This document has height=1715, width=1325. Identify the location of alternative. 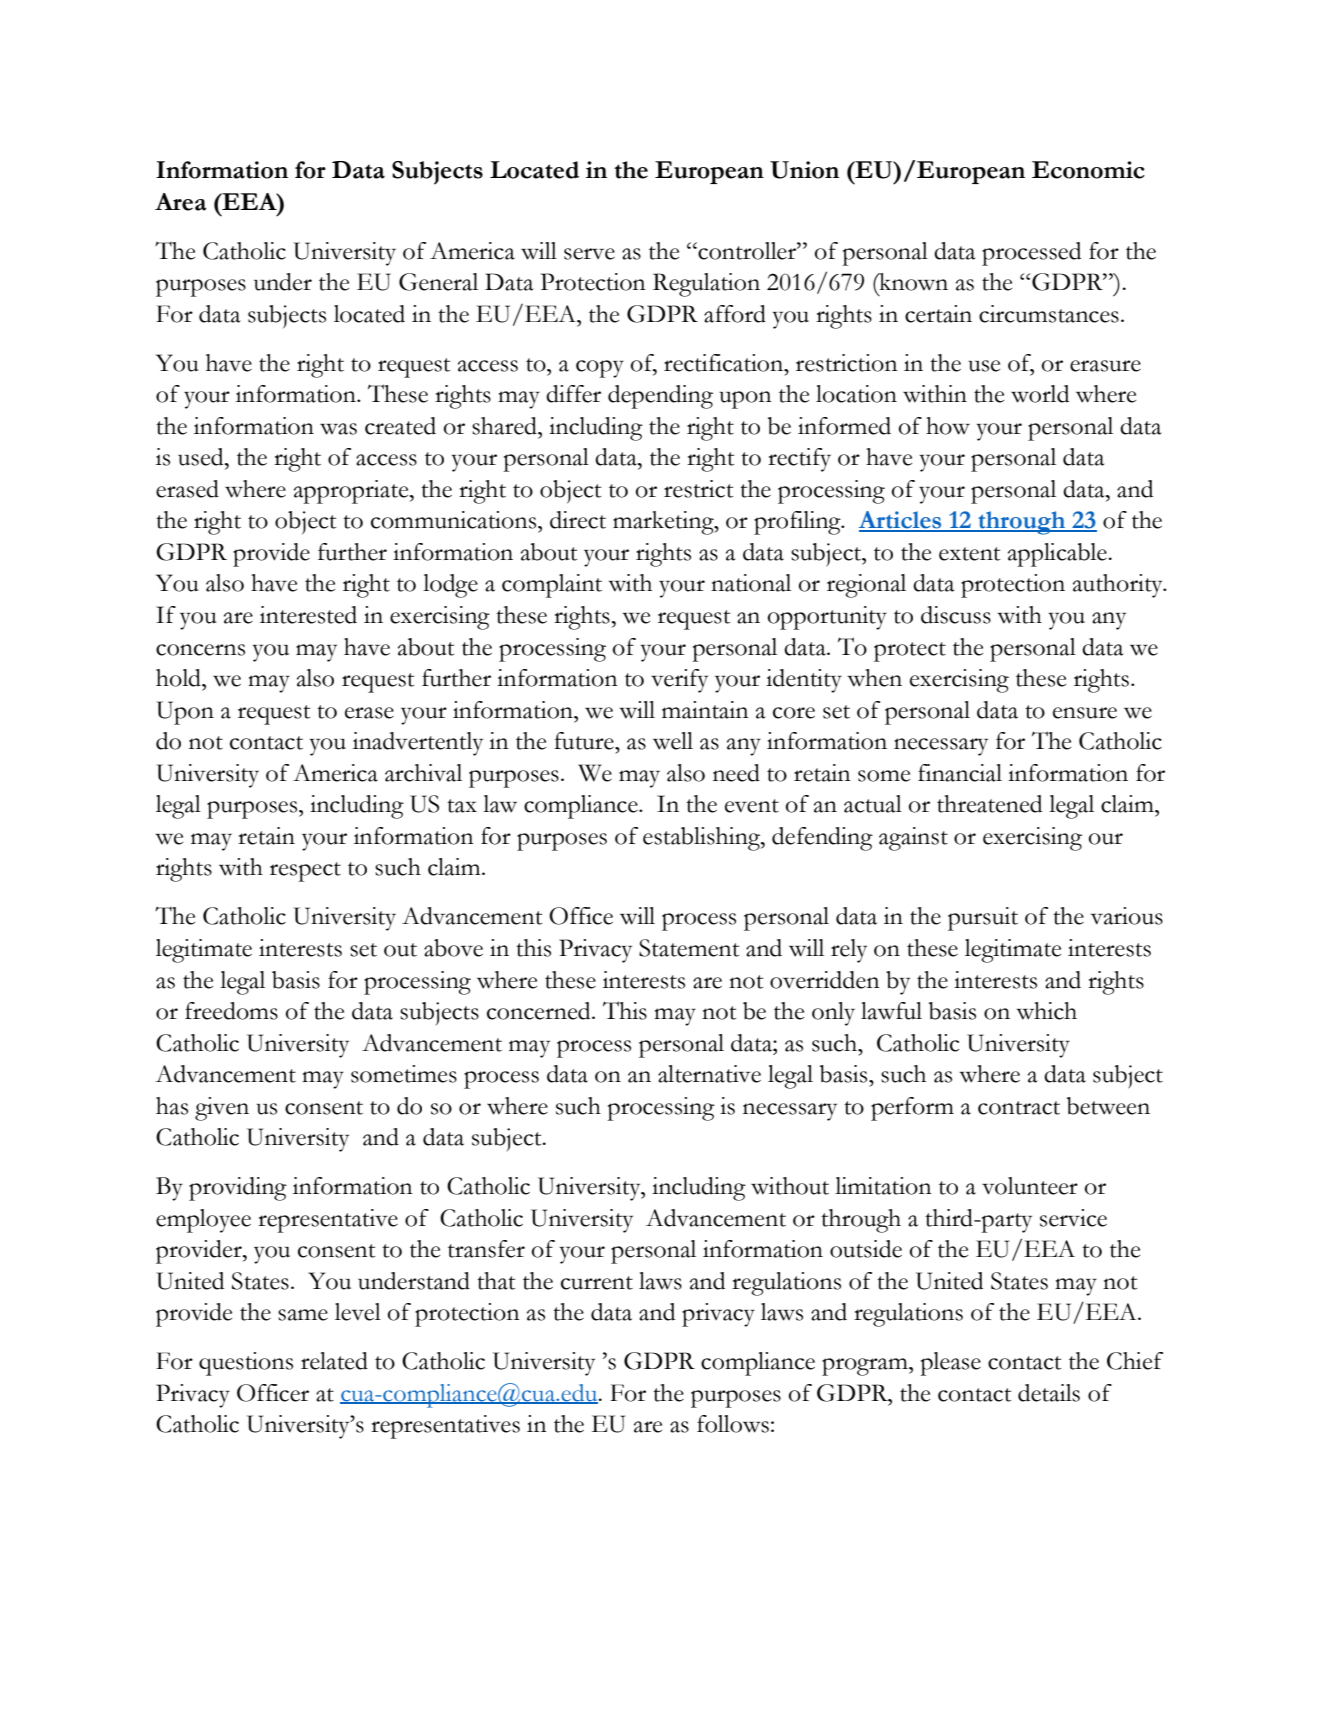
(709, 1074).
